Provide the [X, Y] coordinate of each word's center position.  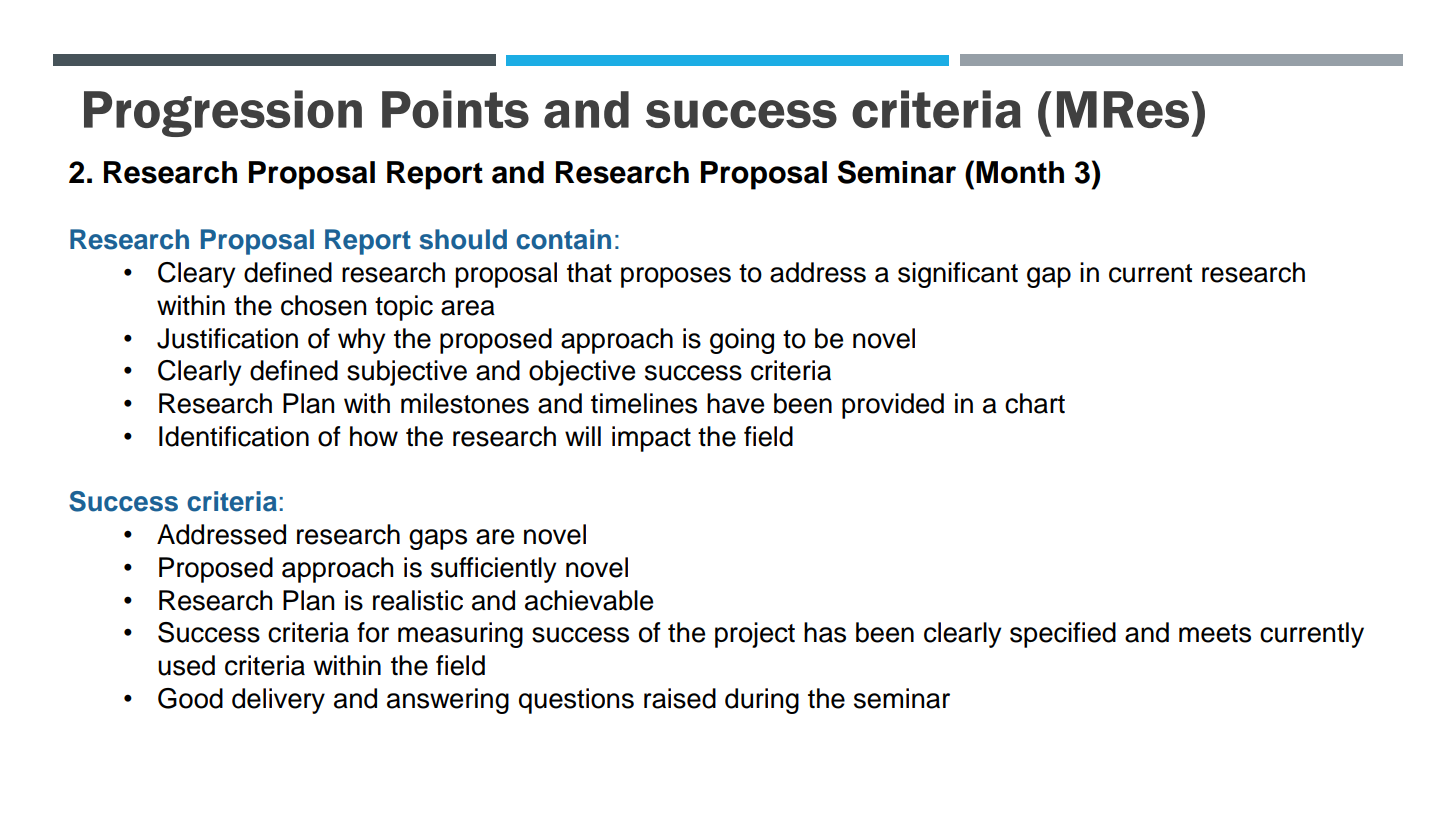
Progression [223, 113]
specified [1063, 635]
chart [1035, 403]
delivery [278, 701]
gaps [438, 539]
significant [958, 275]
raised [680, 698]
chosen [324, 305]
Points [455, 109]
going [742, 341]
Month [1020, 172]
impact [651, 439]
